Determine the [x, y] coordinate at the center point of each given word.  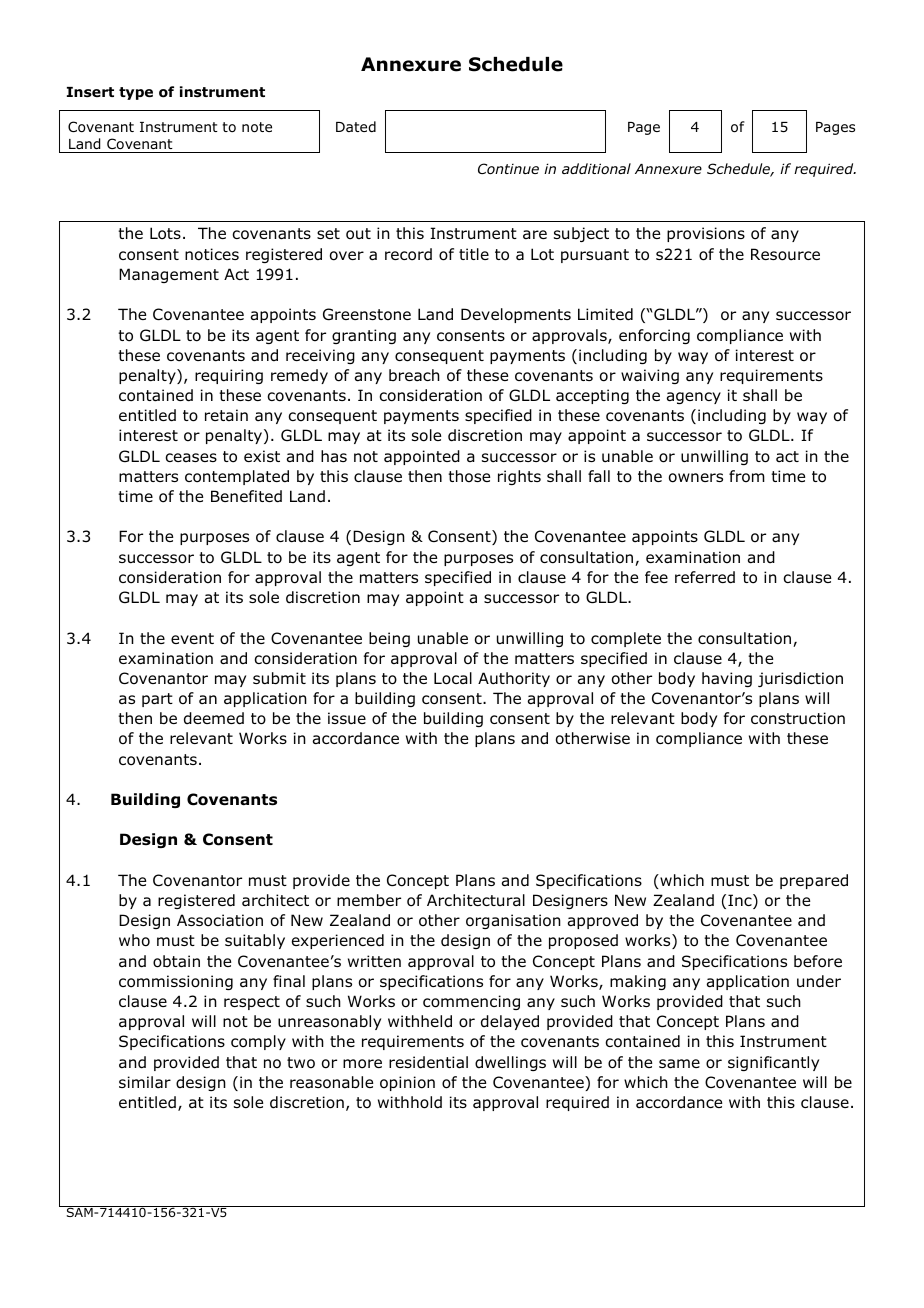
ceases [191, 457]
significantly [773, 1063]
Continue [508, 168]
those [469, 476]
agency [694, 398]
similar [145, 1082]
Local [453, 678]
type [136, 93]
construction [798, 718]
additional [596, 168]
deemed [214, 718]
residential [428, 1062]
